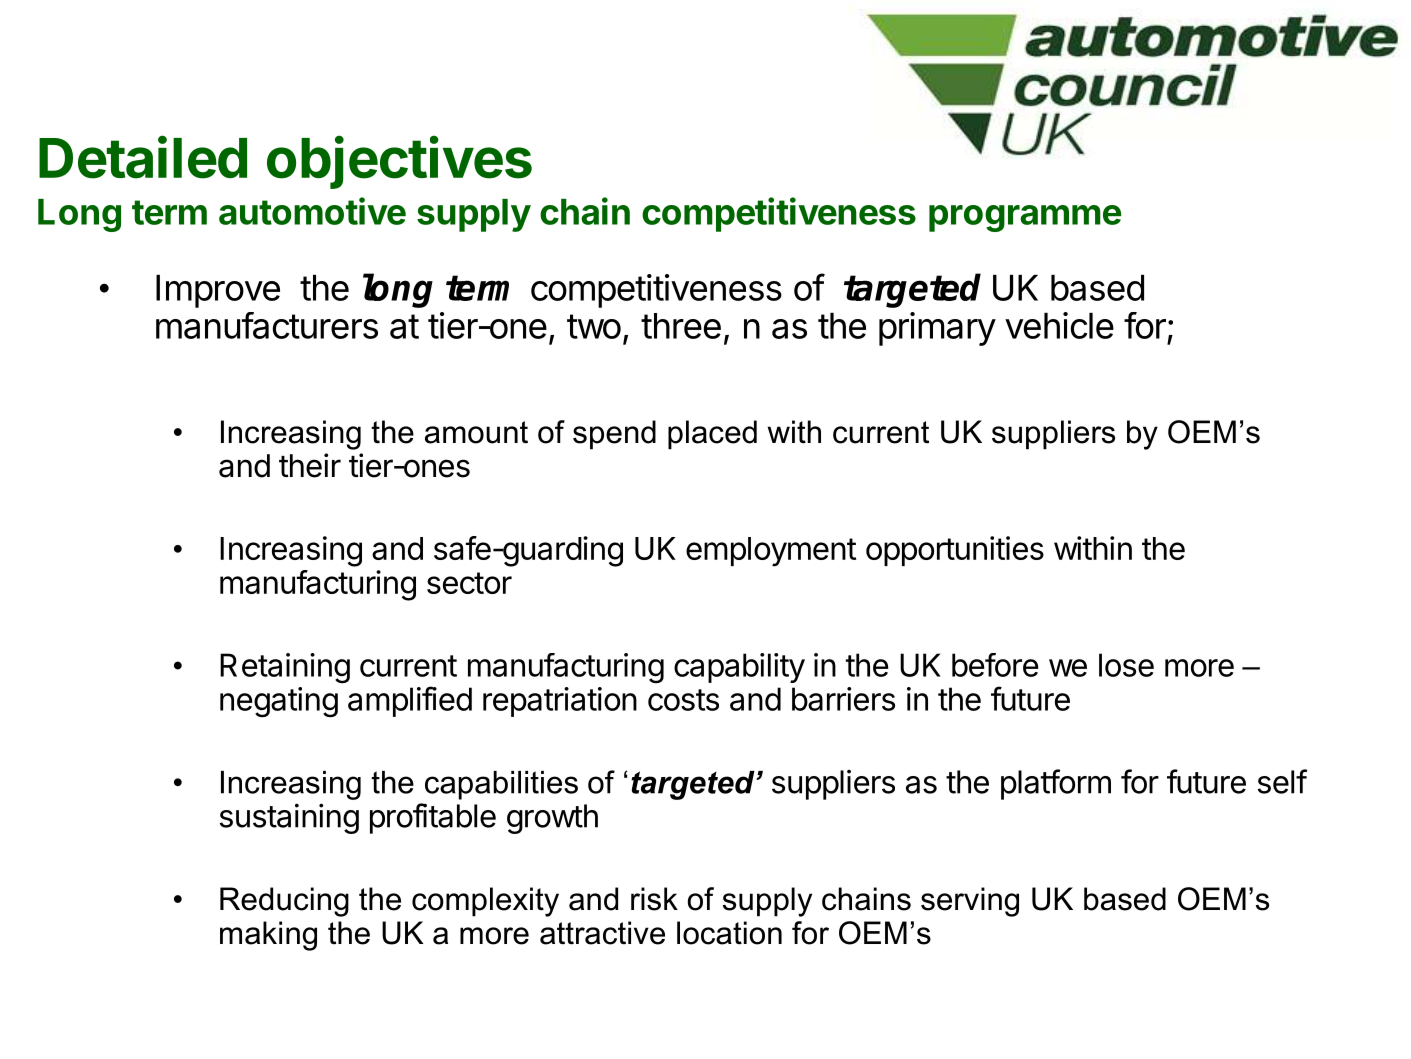  Describe the element at coordinates (399, 162) in the screenshot. I see `objectives` at that location.
